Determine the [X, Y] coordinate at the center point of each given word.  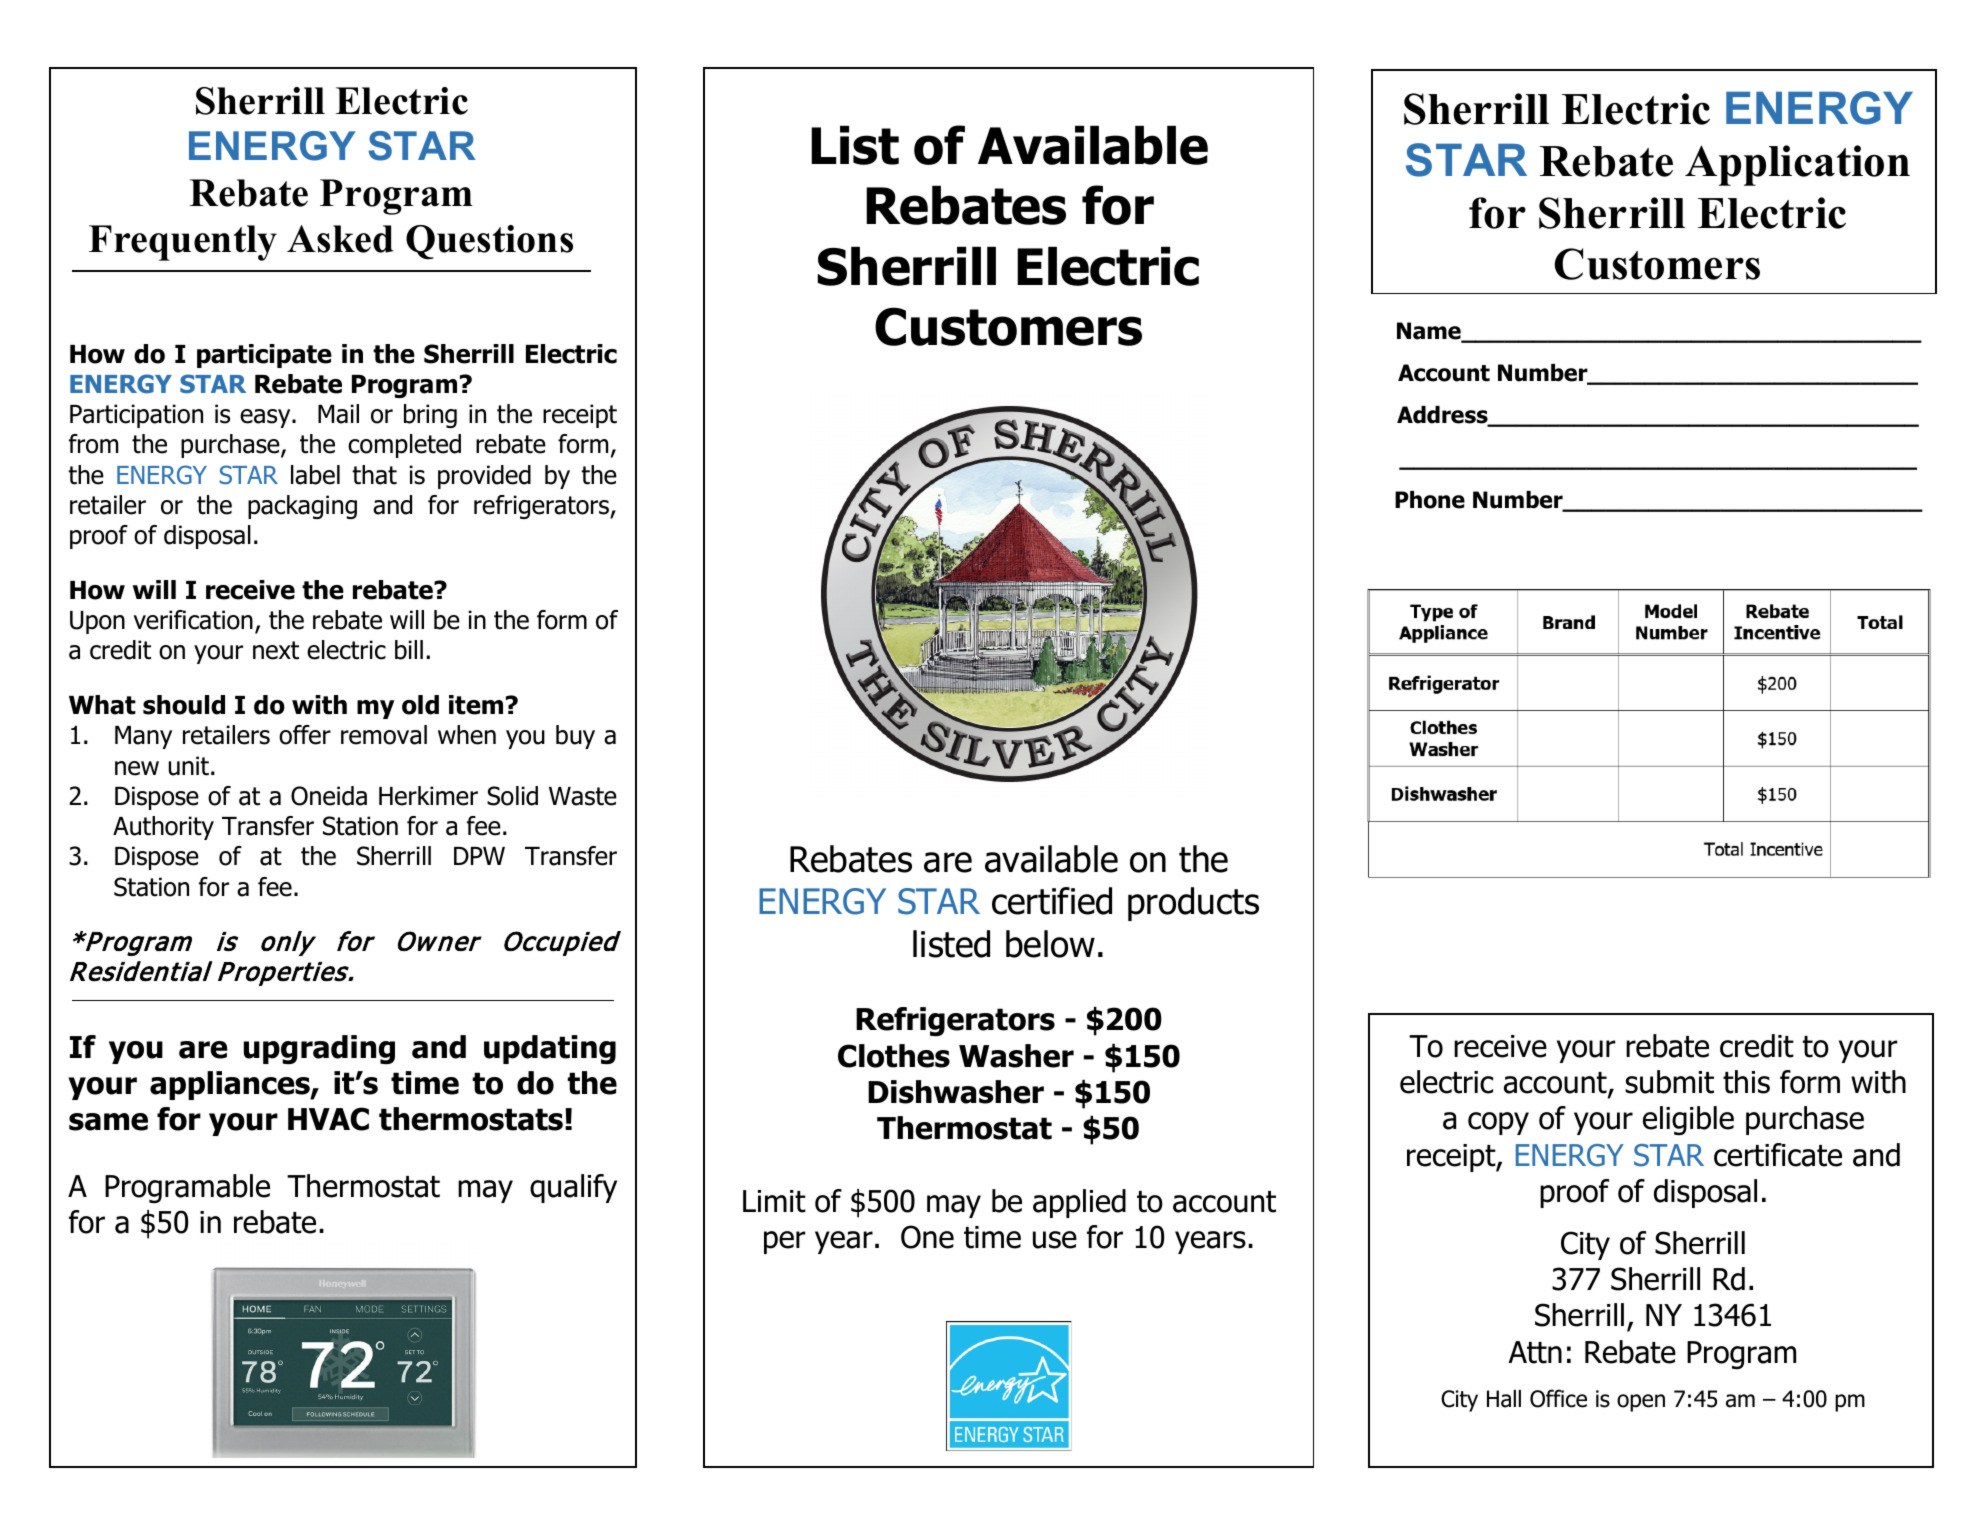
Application [1797, 165]
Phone [1430, 500]
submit [1669, 1082]
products [1193, 904]
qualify [573, 1188]
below [1050, 944]
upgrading [319, 1050]
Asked [340, 239]
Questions [489, 242]
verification [193, 620]
